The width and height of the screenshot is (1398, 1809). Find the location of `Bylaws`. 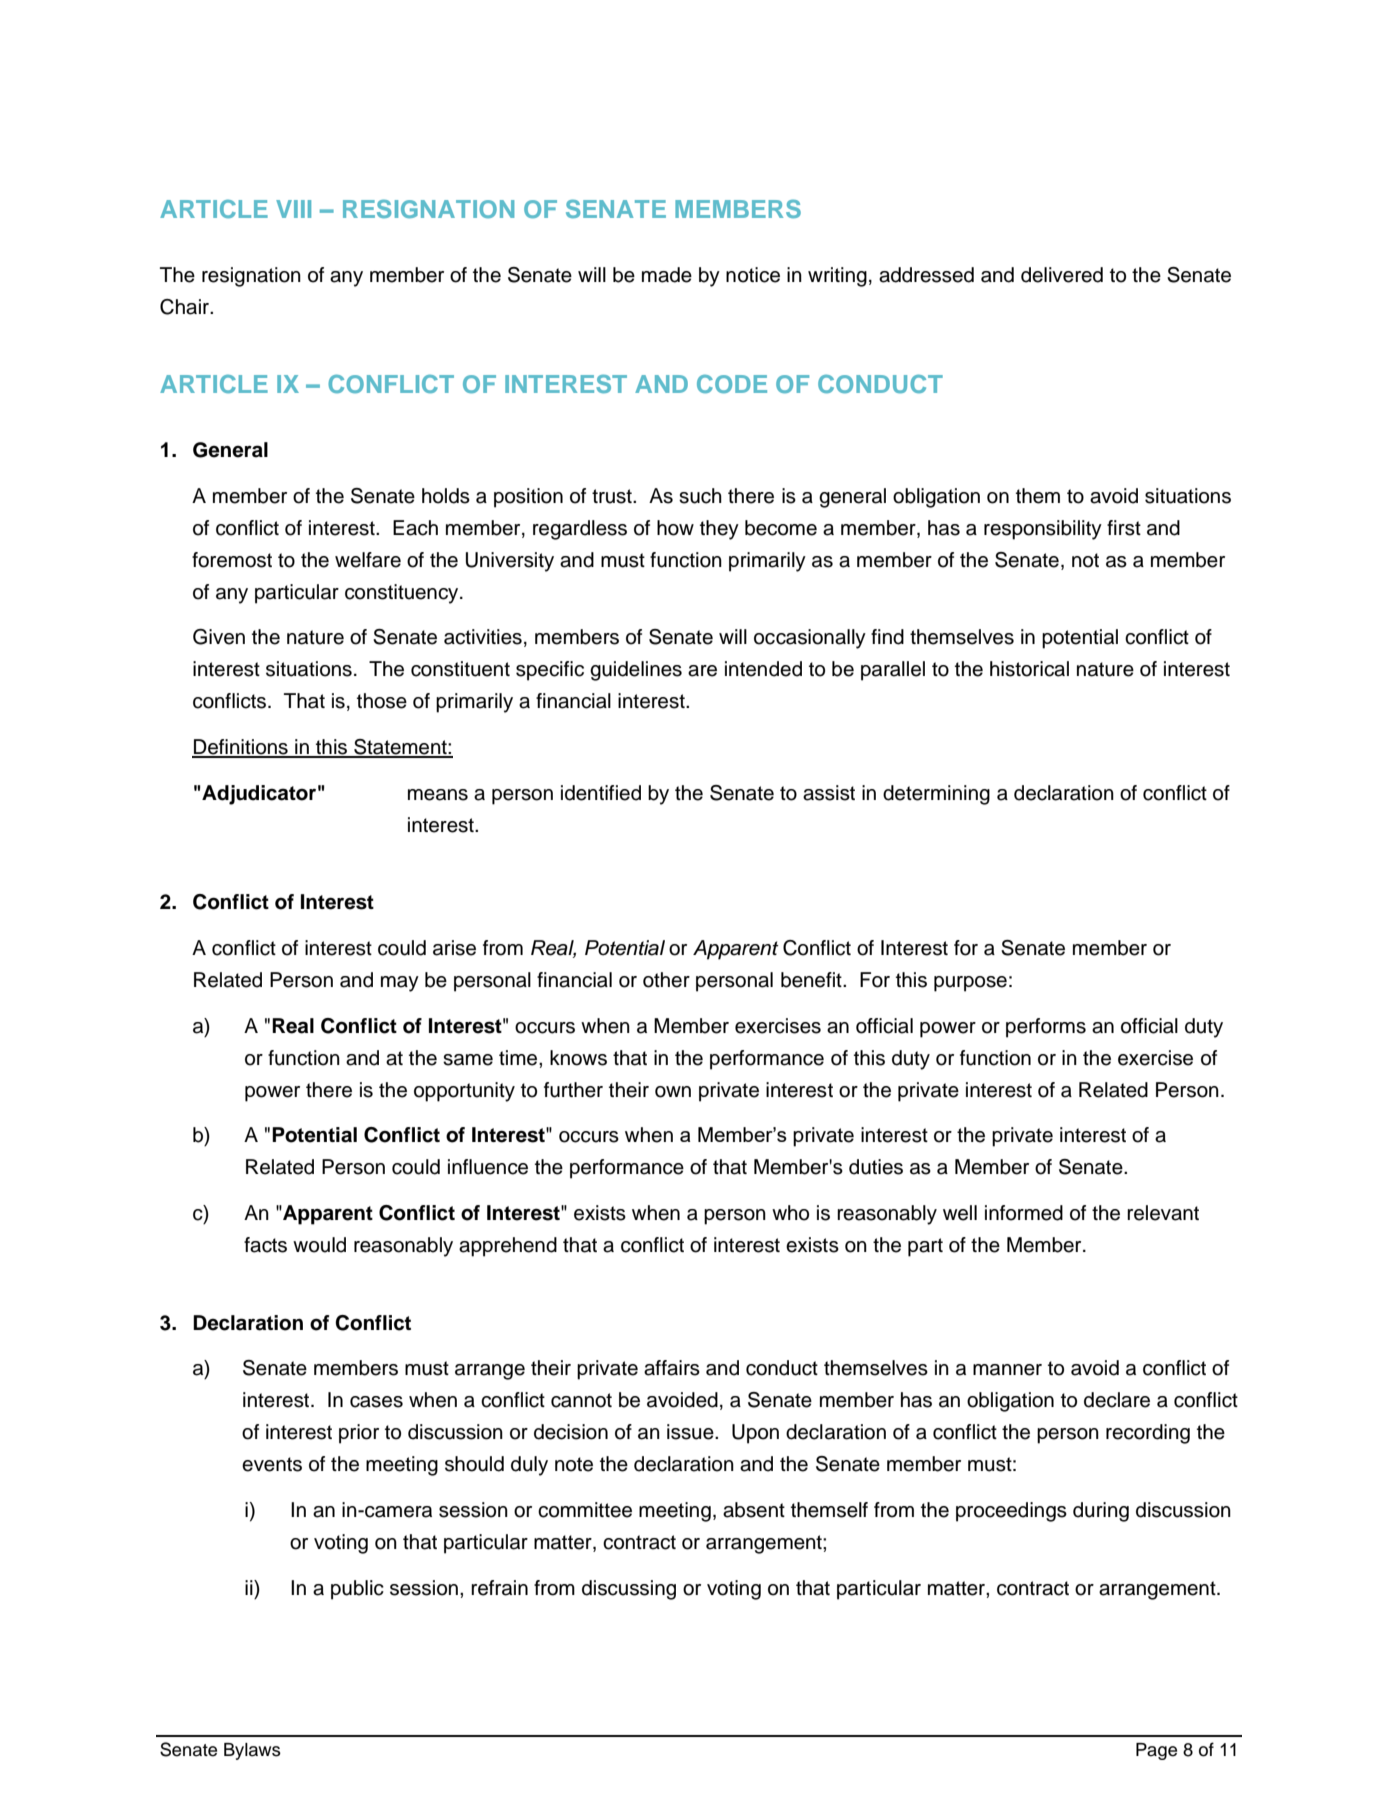

Bylaws is located at coordinates (252, 1751).
